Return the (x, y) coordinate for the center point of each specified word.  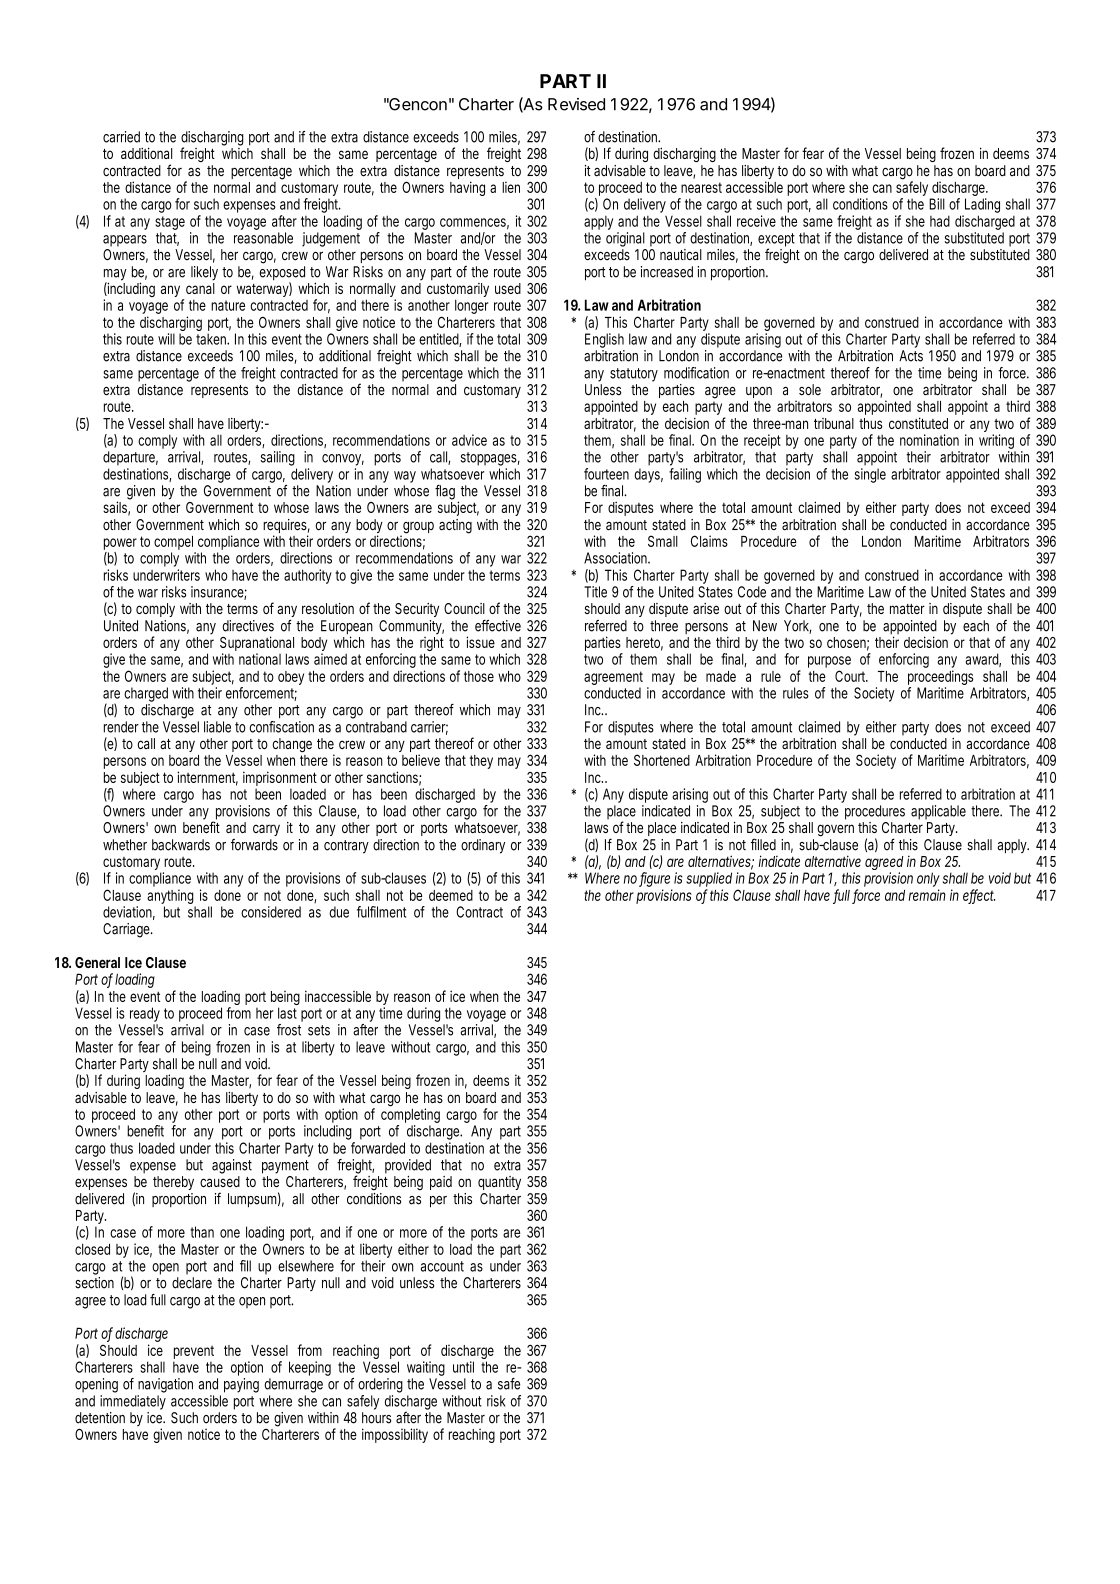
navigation (165, 1385)
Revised (576, 104)
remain (927, 895)
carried (121, 137)
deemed (451, 895)
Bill (937, 204)
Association (617, 558)
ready (145, 1016)
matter (907, 609)
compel (175, 544)
